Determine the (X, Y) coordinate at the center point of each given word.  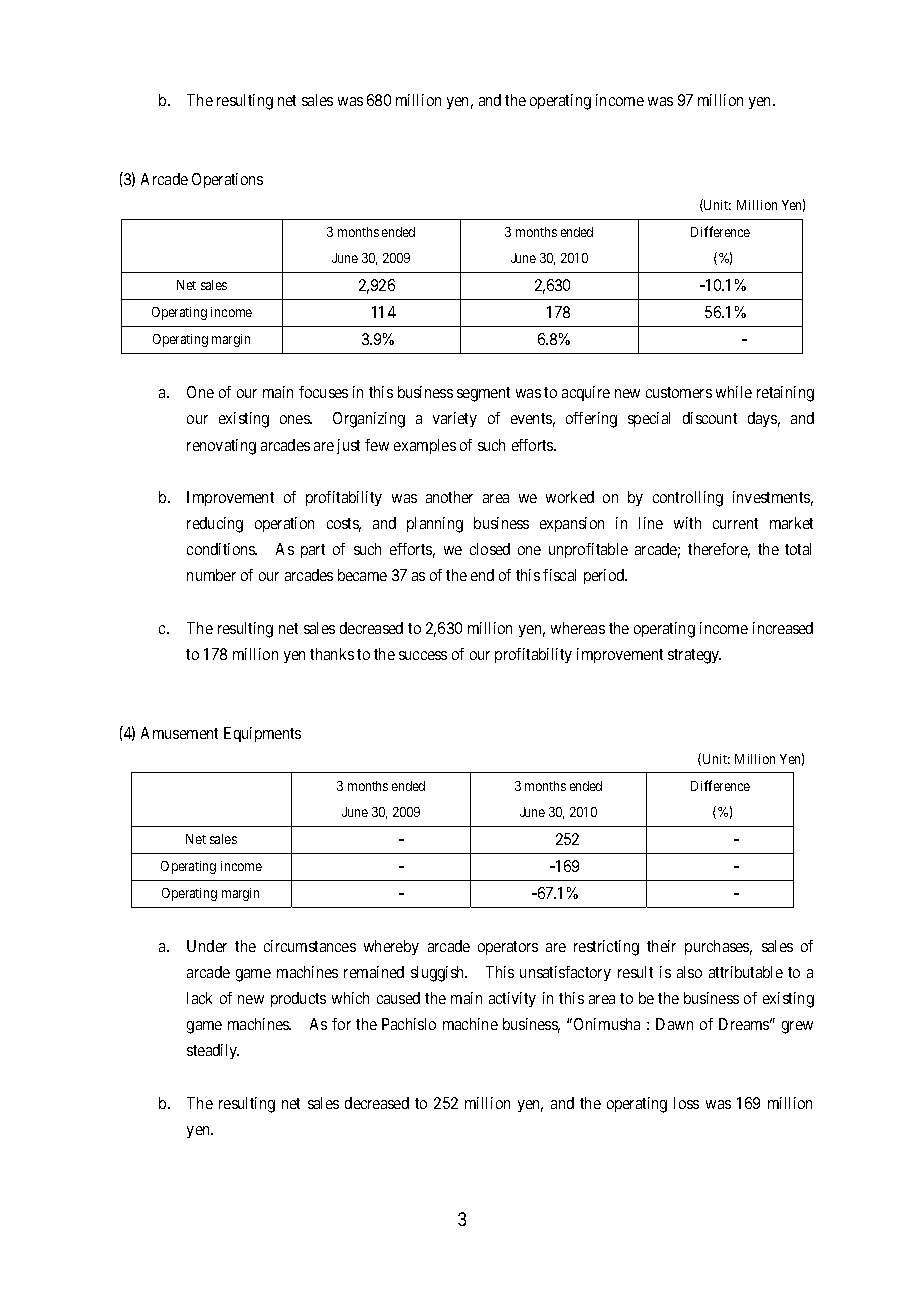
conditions (222, 549)
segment (483, 394)
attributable (746, 972)
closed (490, 549)
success (423, 655)
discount (710, 418)
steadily (213, 1051)
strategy (694, 656)
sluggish (439, 974)
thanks (332, 654)
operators (508, 948)
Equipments (262, 734)
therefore (719, 550)
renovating (221, 447)
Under (207, 946)
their (661, 946)
